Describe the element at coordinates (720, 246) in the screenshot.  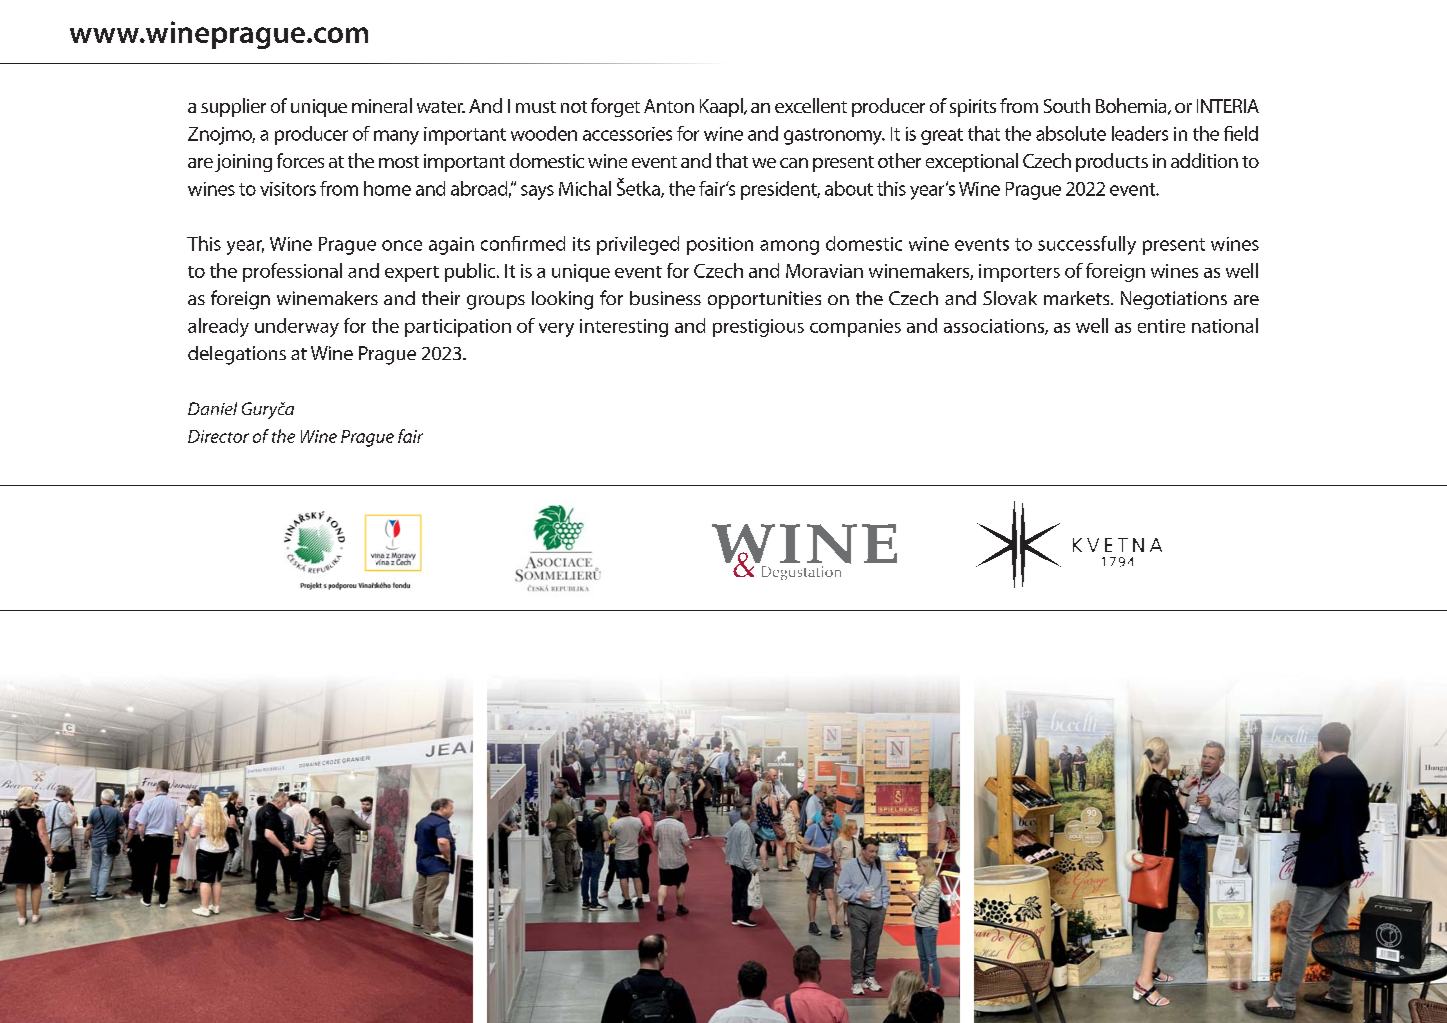
I see `position` at that location.
